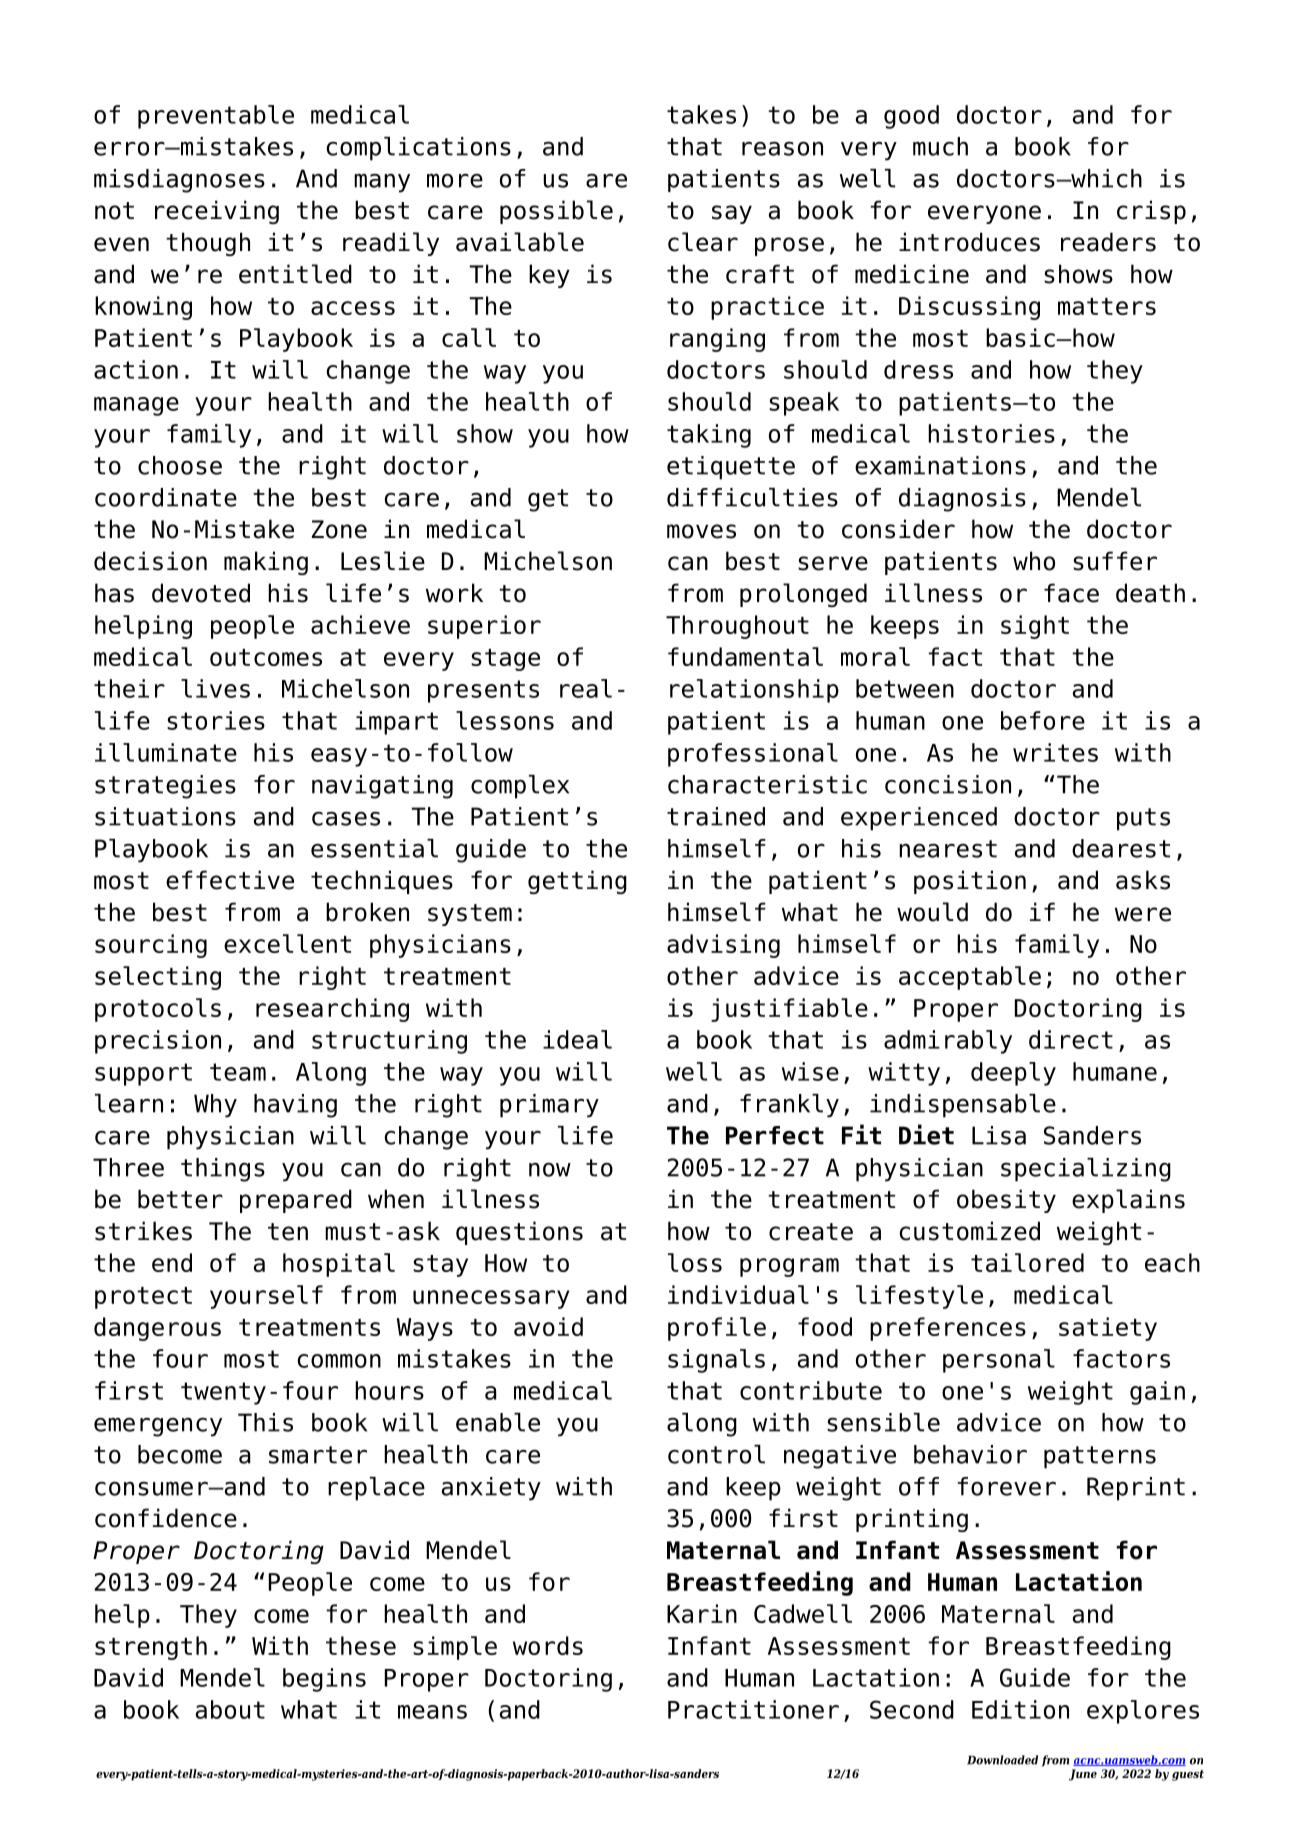 This screenshot has width=1301, height=1840. What do you see at coordinates (753, 1709) in the screenshot?
I see `Practitioner` at bounding box center [753, 1709].
